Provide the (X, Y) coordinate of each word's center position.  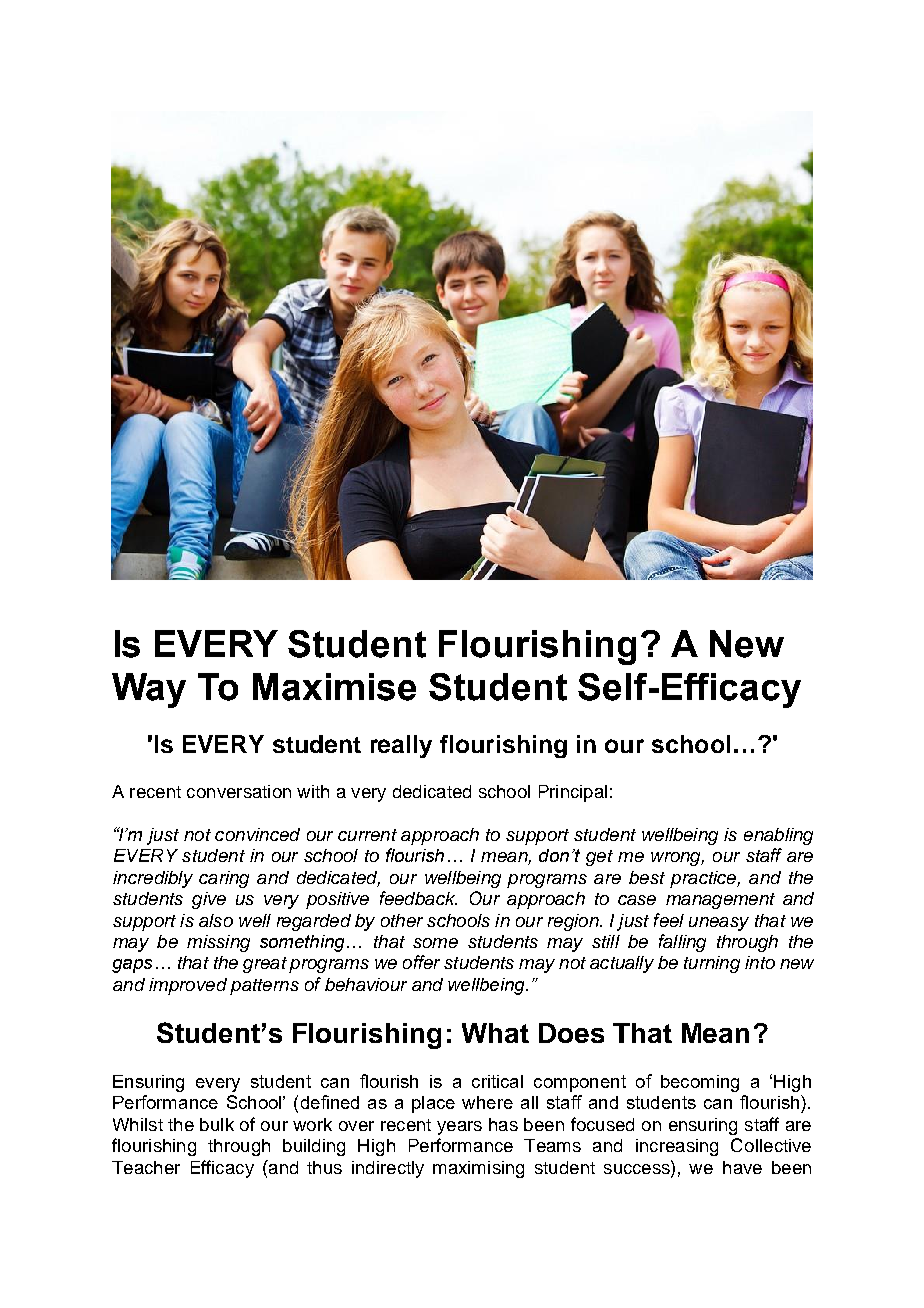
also (216, 920)
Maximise (334, 687)
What (495, 1033)
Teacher (146, 1167)
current (367, 835)
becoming (700, 1083)
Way (149, 690)
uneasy (719, 924)
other (402, 920)
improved (188, 986)
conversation (239, 791)
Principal (573, 793)
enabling (778, 836)
